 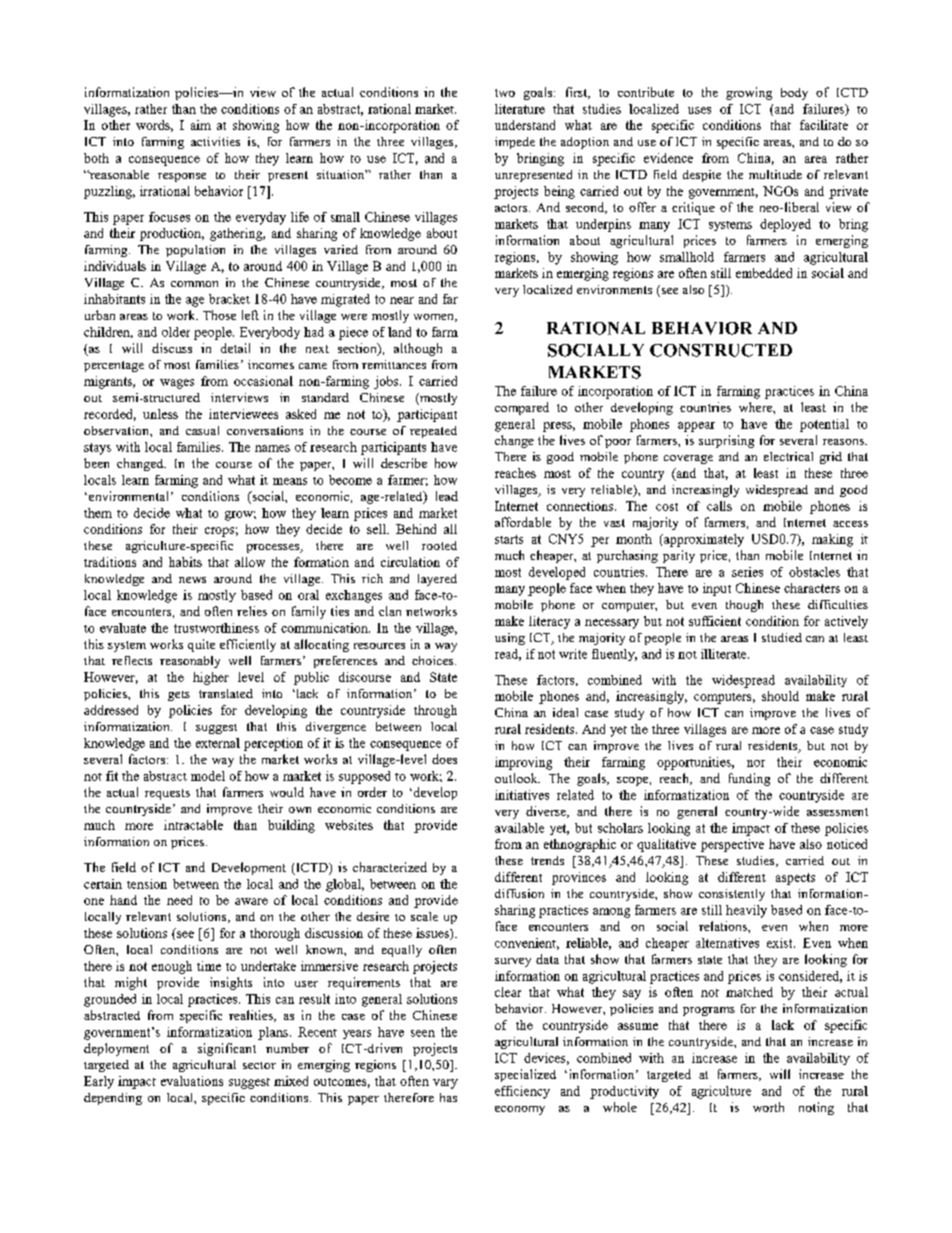 I want to click on facilitate, so click(x=824, y=125).
